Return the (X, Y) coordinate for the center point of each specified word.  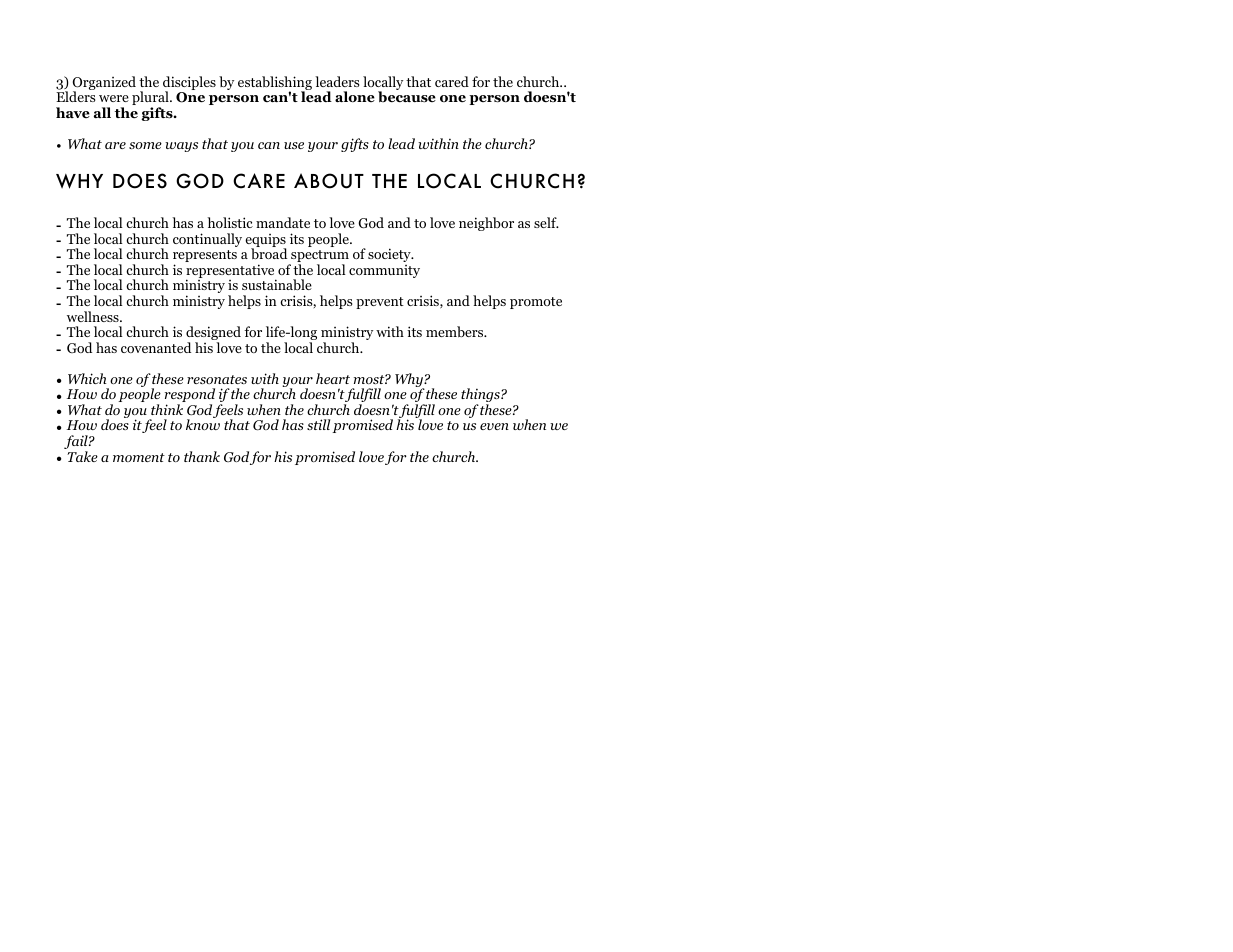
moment (139, 457)
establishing (275, 84)
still (318, 424)
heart (333, 378)
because (407, 97)
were (114, 98)
